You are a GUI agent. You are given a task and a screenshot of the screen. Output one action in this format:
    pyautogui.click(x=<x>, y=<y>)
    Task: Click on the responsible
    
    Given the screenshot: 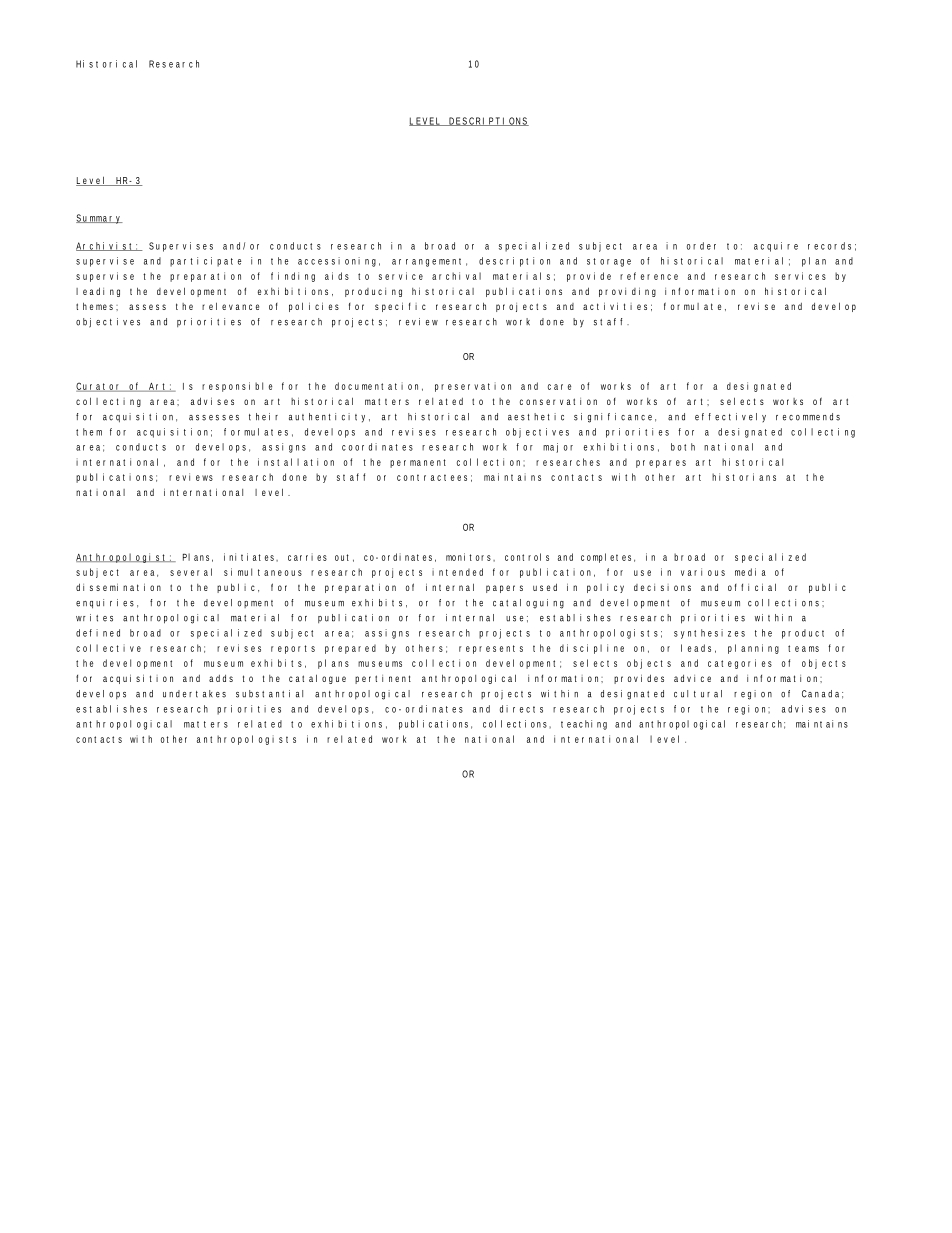 What is the action you would take?
    pyautogui.click(x=237, y=387)
